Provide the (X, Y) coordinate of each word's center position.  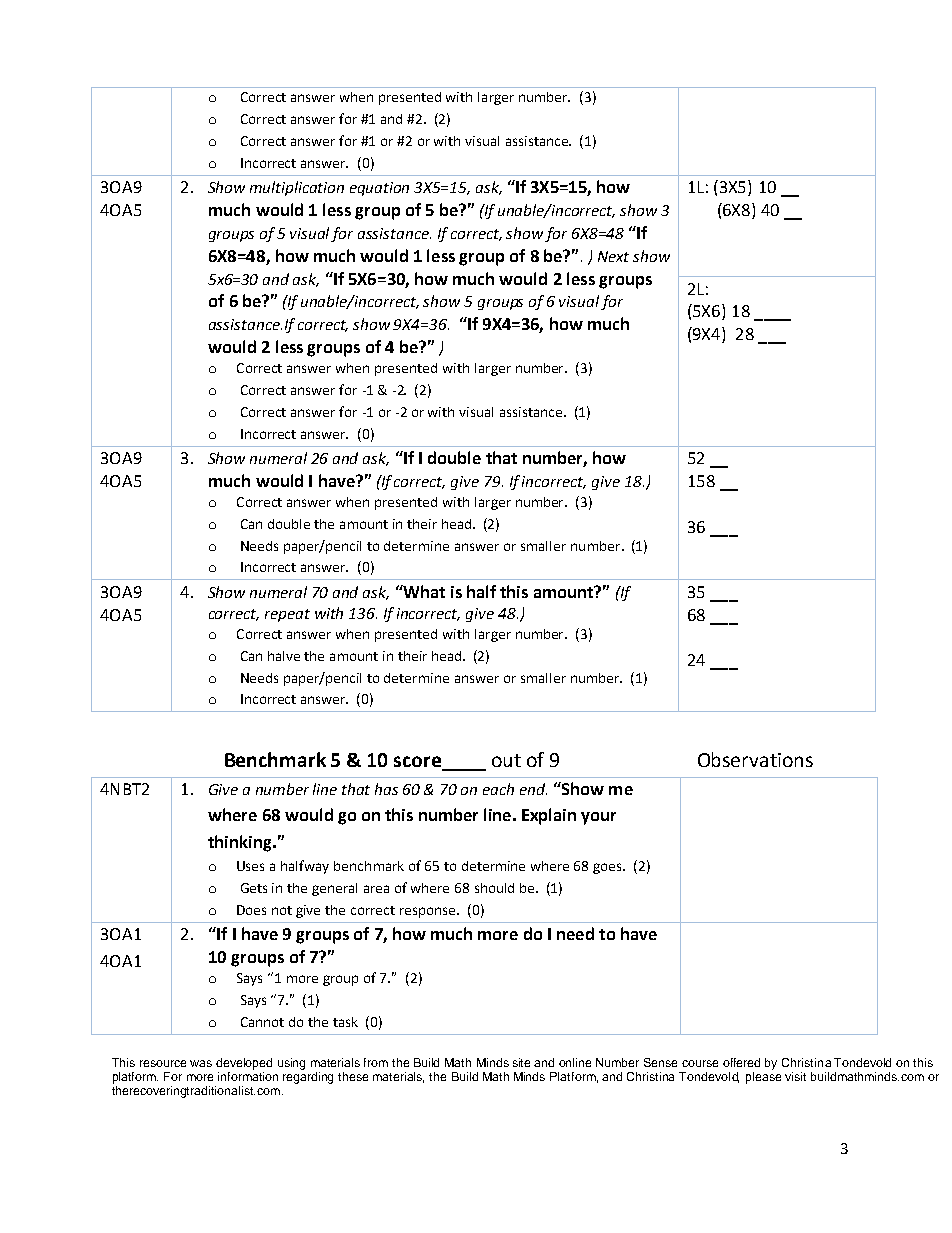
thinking (241, 843)
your (598, 818)
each (498, 789)
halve (284, 656)
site (521, 1062)
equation (379, 189)
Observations (755, 759)
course (700, 1063)
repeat (287, 615)
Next (613, 256)
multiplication (297, 188)
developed (244, 1064)
